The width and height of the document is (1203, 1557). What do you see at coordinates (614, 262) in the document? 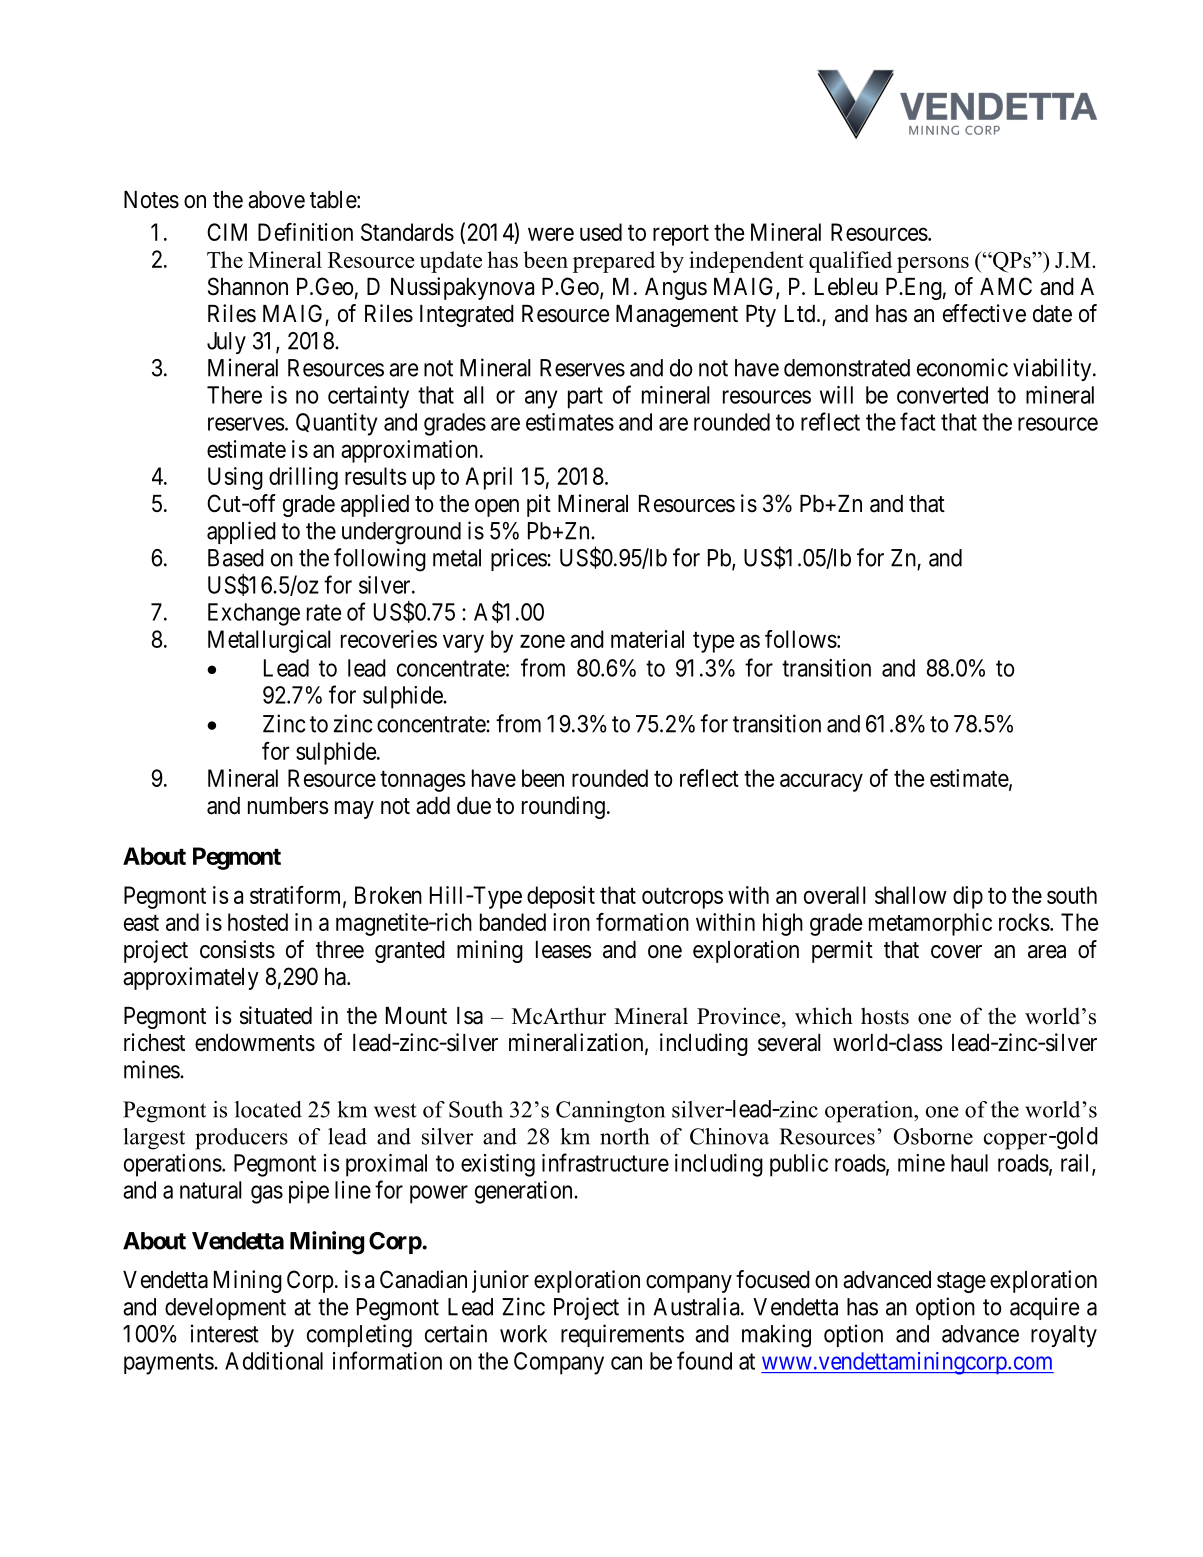
I see `prepared` at bounding box center [614, 262].
